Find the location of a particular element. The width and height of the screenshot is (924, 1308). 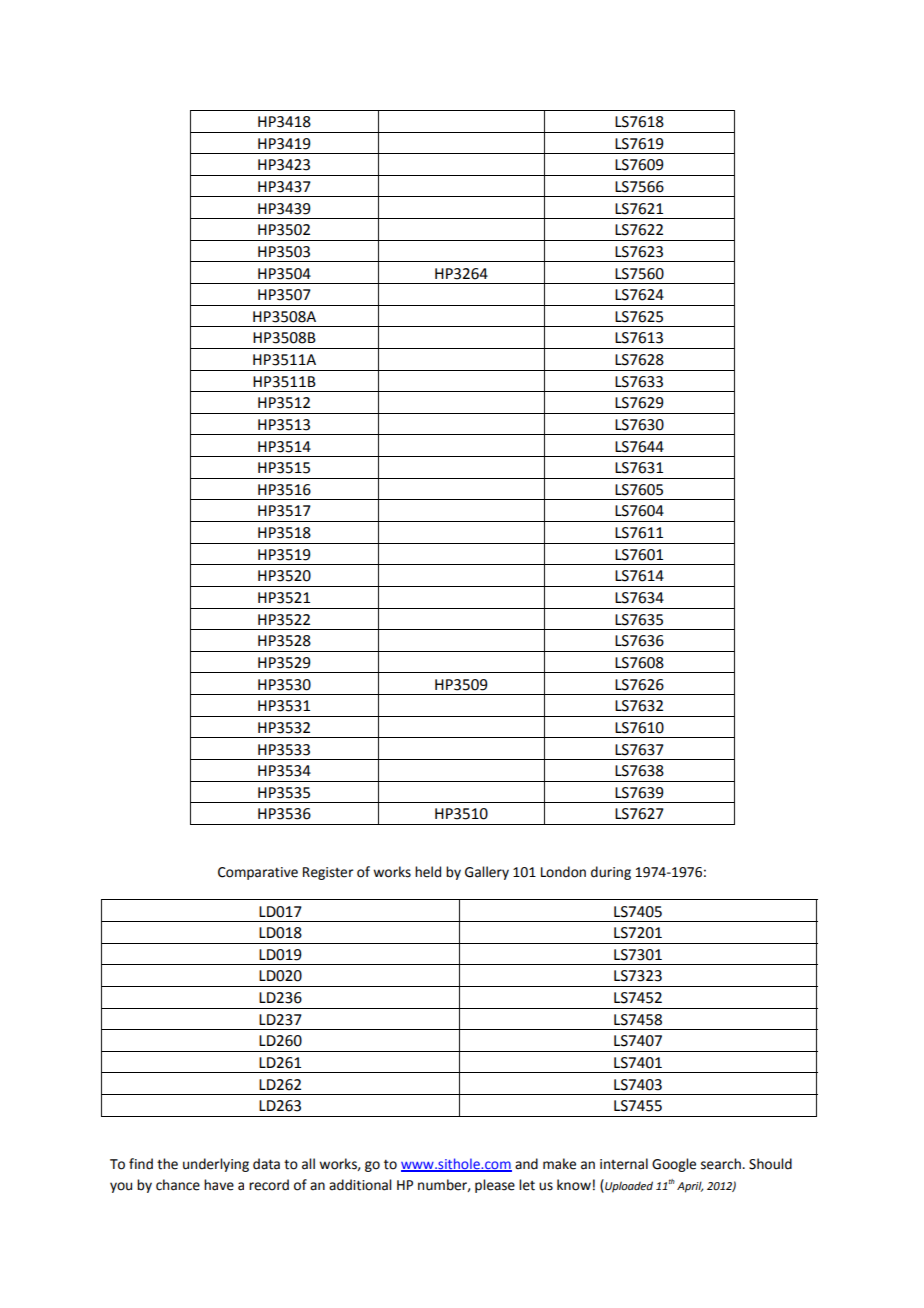

the is located at coordinates (167, 1164).
